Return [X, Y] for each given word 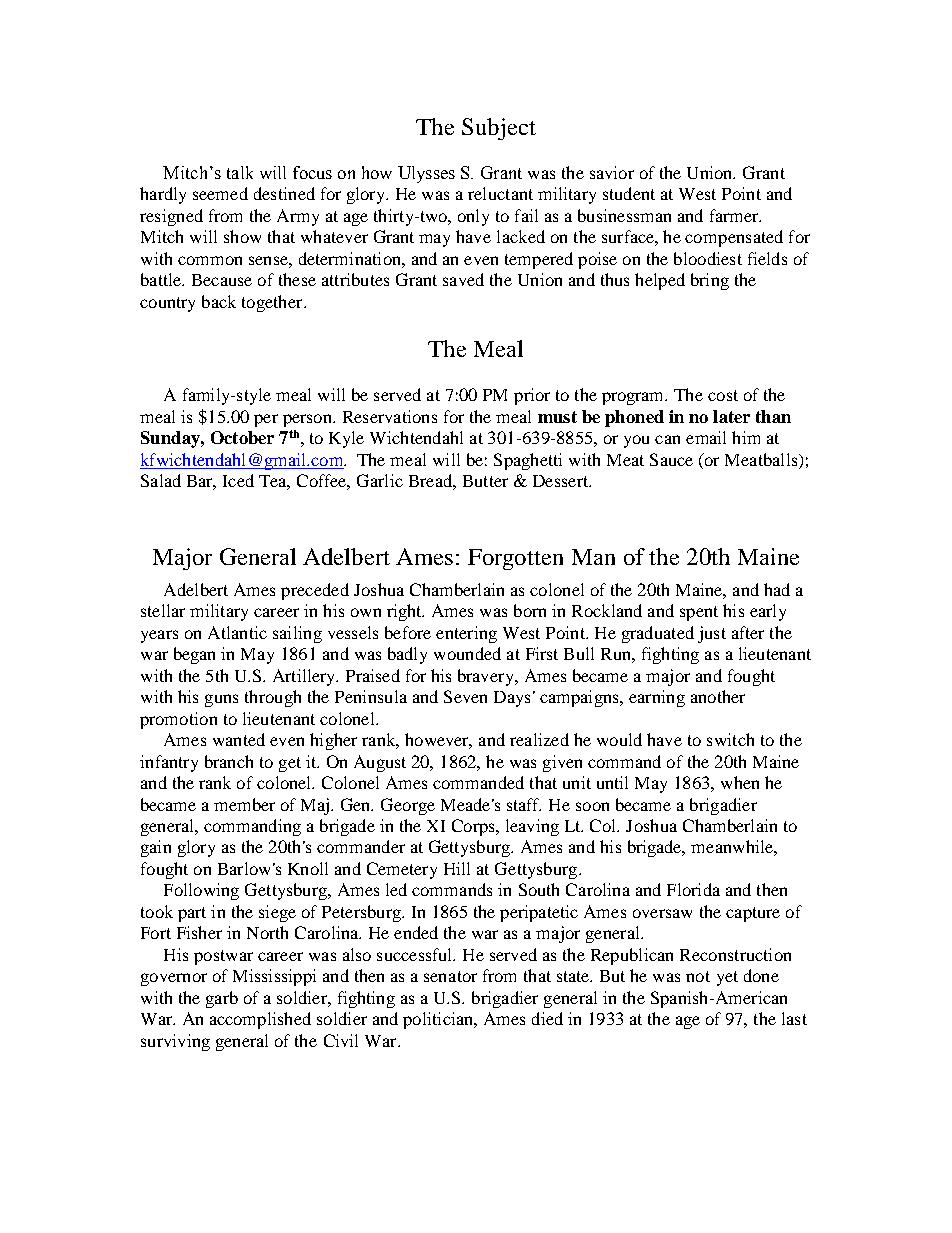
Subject [499, 129]
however [438, 741]
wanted [239, 739]
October [242, 437]
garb [222, 999]
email [706, 437]
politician [439, 1020]
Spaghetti [528, 461]
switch [730, 739]
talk [240, 172]
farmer [735, 215]
